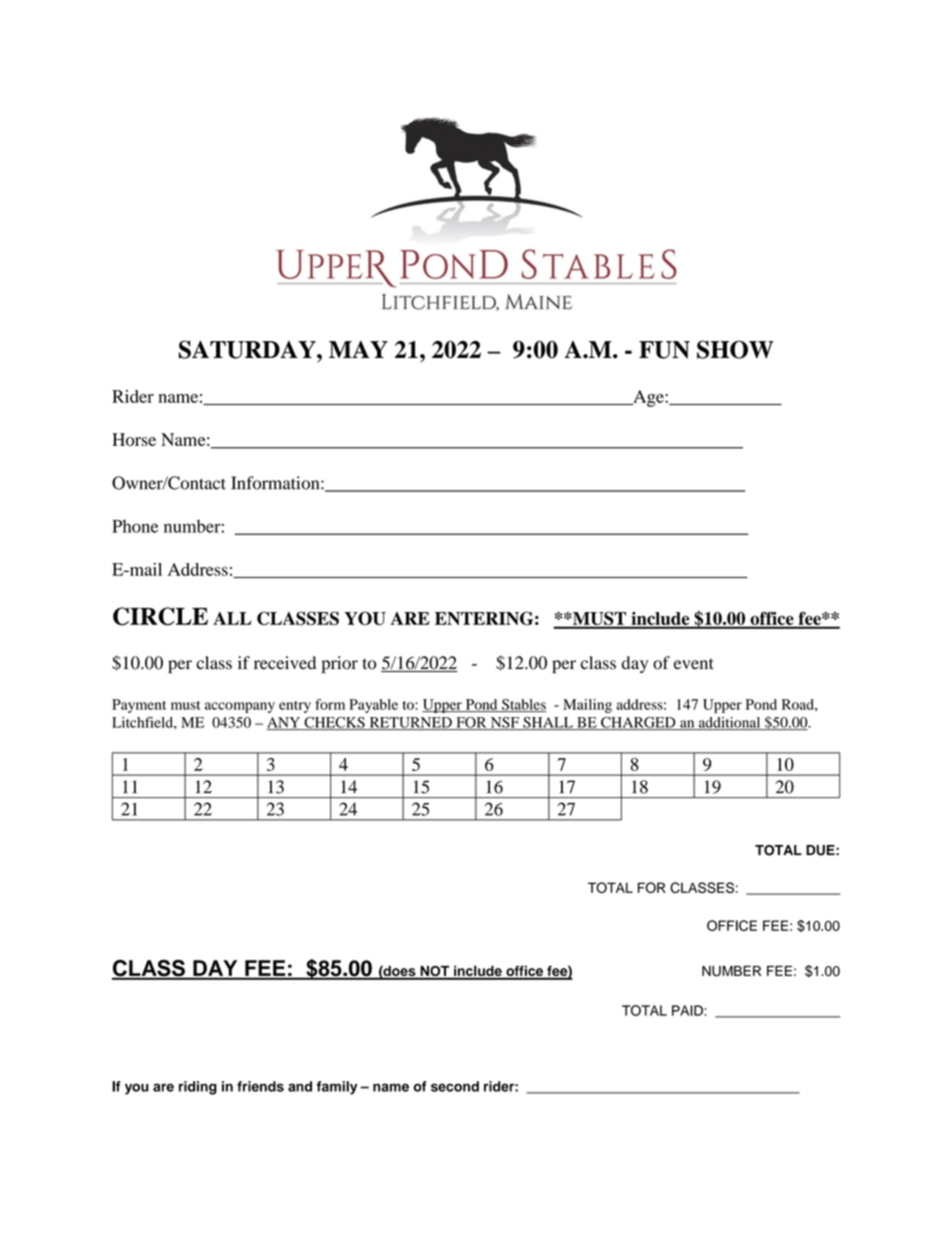 The image size is (952, 1233). What do you see at coordinates (638, 723) in the page?
I see `CHARGED` at bounding box center [638, 723].
